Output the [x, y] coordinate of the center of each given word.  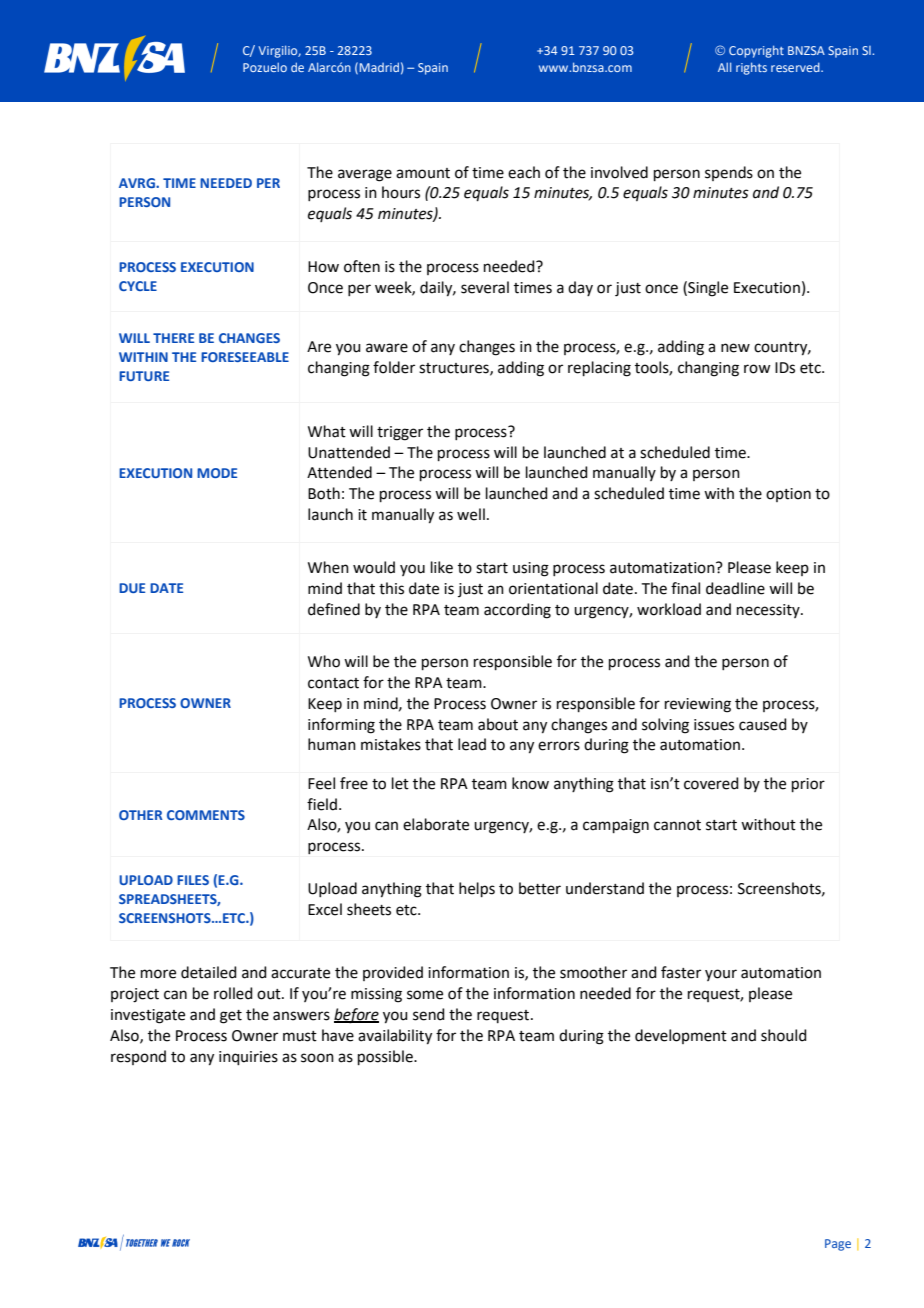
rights [751, 68]
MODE [217, 473]
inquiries [248, 1058]
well [471, 514]
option [788, 495]
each [524, 172]
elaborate [436, 824]
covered [711, 783]
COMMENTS [206, 815]
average [365, 175]
